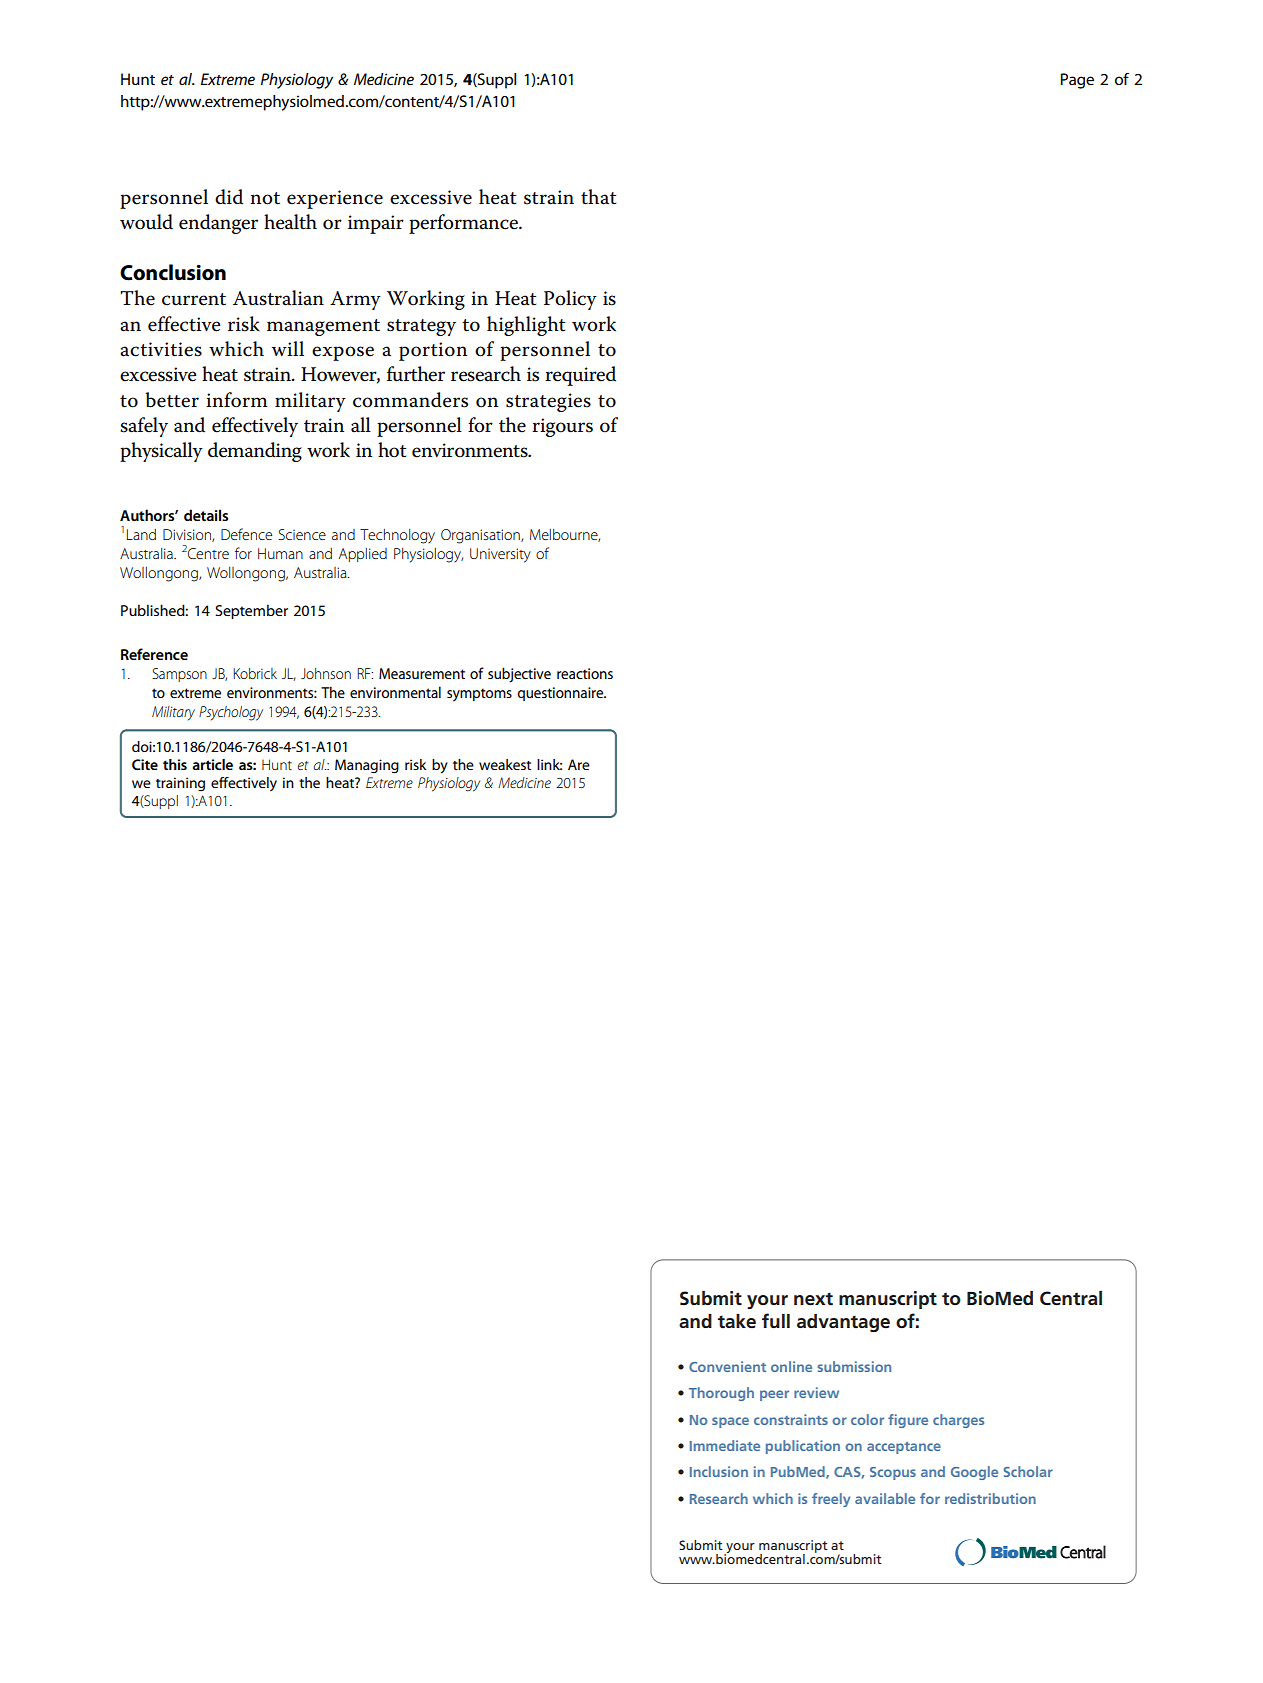  I want to click on rigours, so click(562, 427).
